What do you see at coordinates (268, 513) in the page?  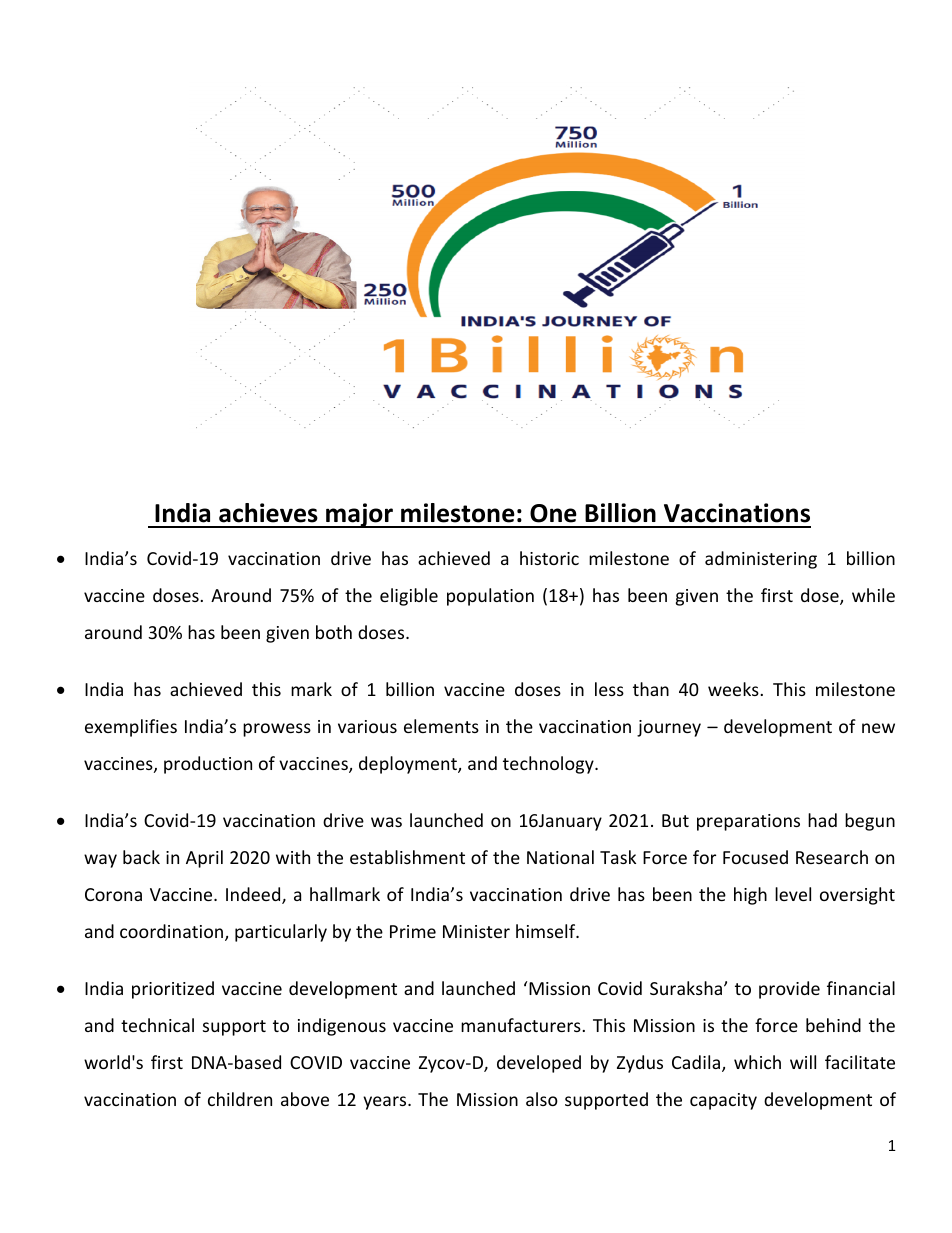 I see `achieves` at bounding box center [268, 513].
